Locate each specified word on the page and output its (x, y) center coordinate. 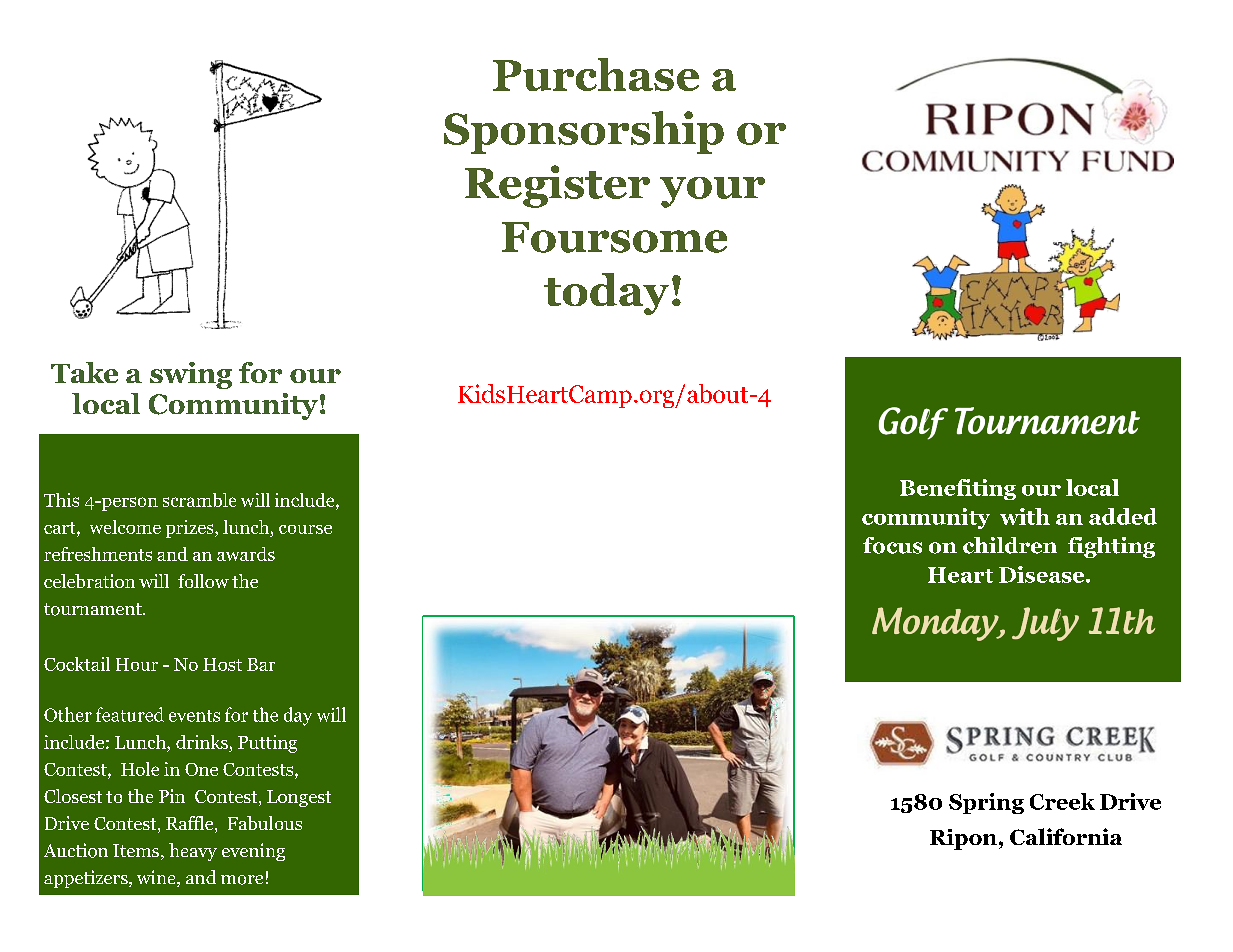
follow (203, 581)
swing (191, 375)
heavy (193, 852)
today (606, 294)
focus (892, 545)
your (712, 192)
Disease (1043, 574)
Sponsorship (584, 132)
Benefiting (958, 489)
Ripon (963, 839)
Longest (299, 798)
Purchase (596, 74)
